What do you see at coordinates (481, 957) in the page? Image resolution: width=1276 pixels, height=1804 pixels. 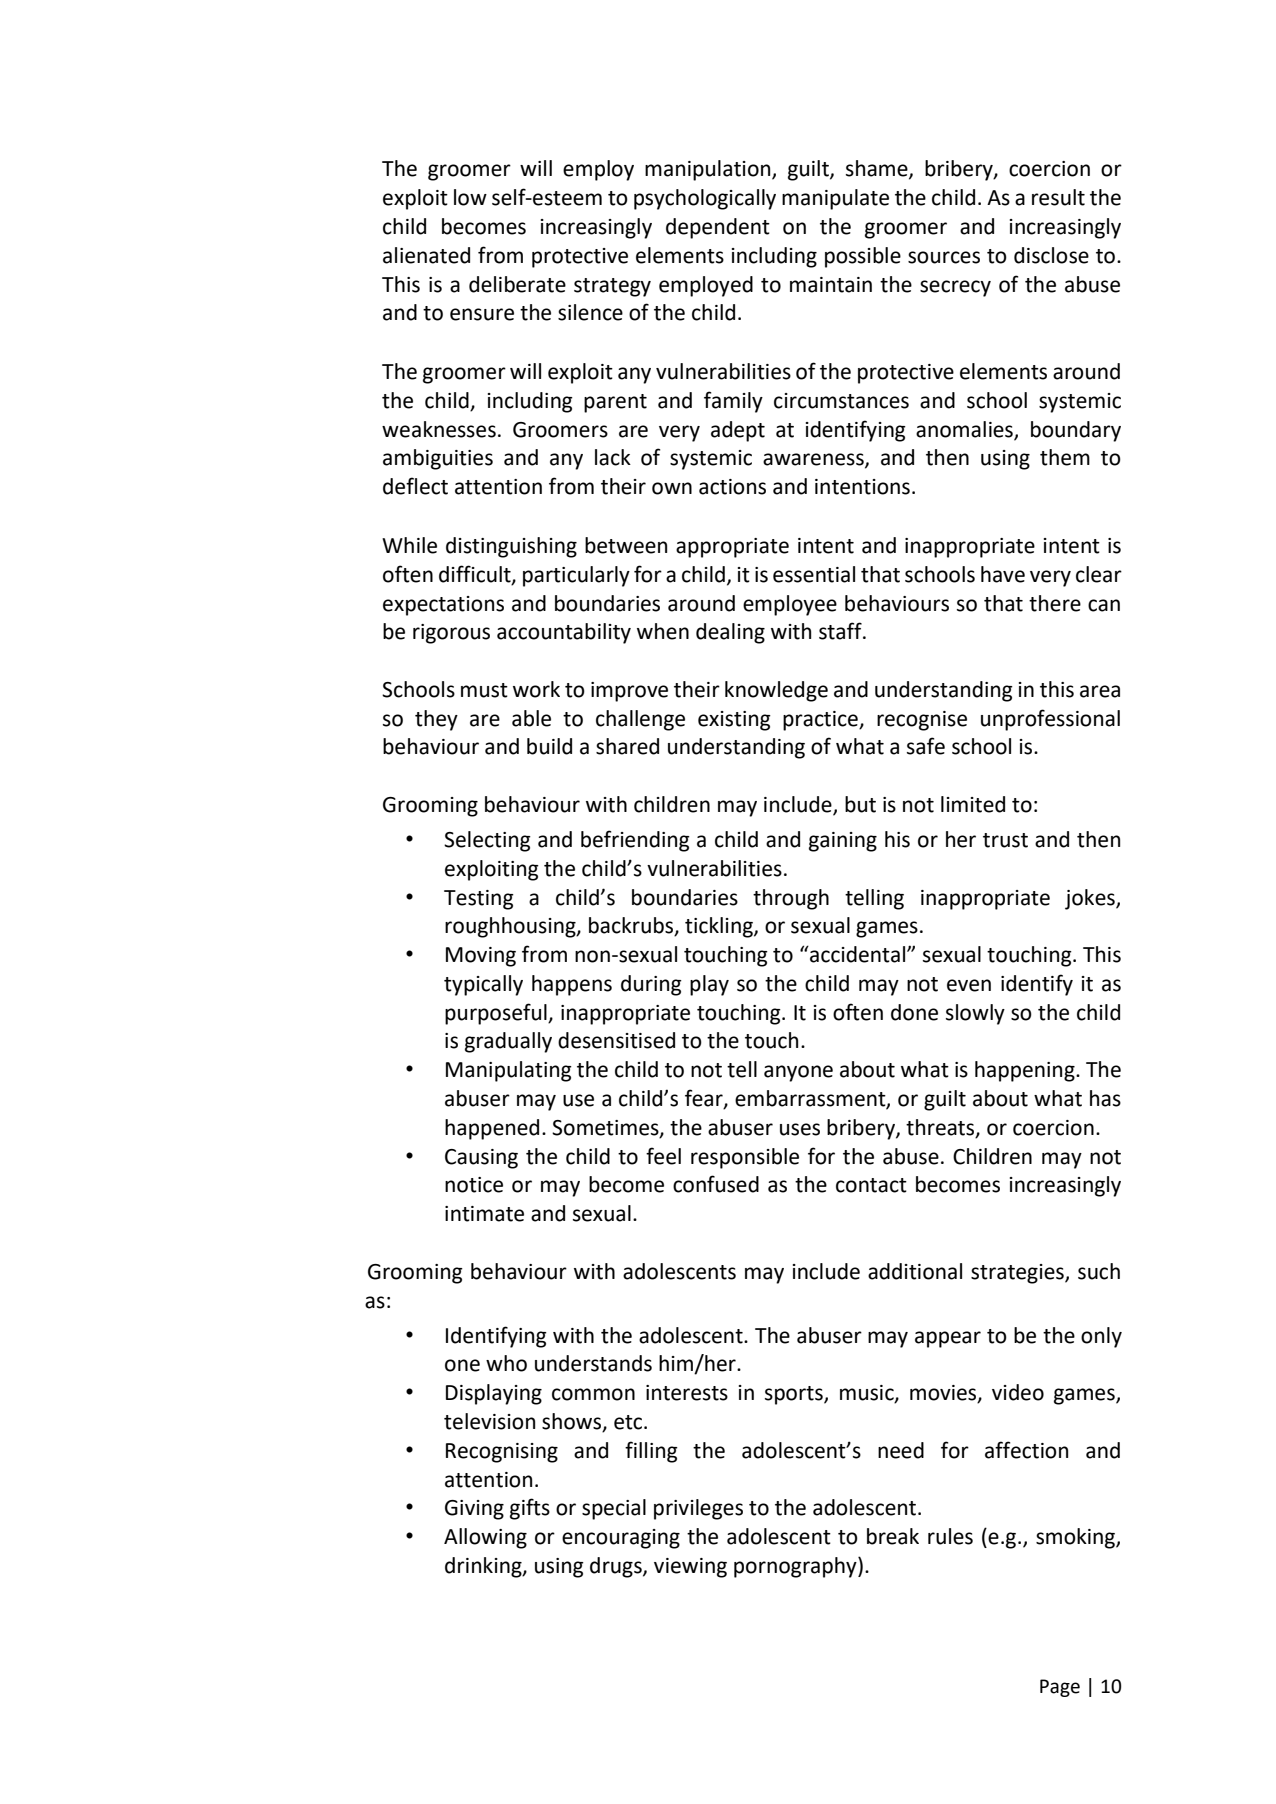 I see `Moving` at bounding box center [481, 957].
